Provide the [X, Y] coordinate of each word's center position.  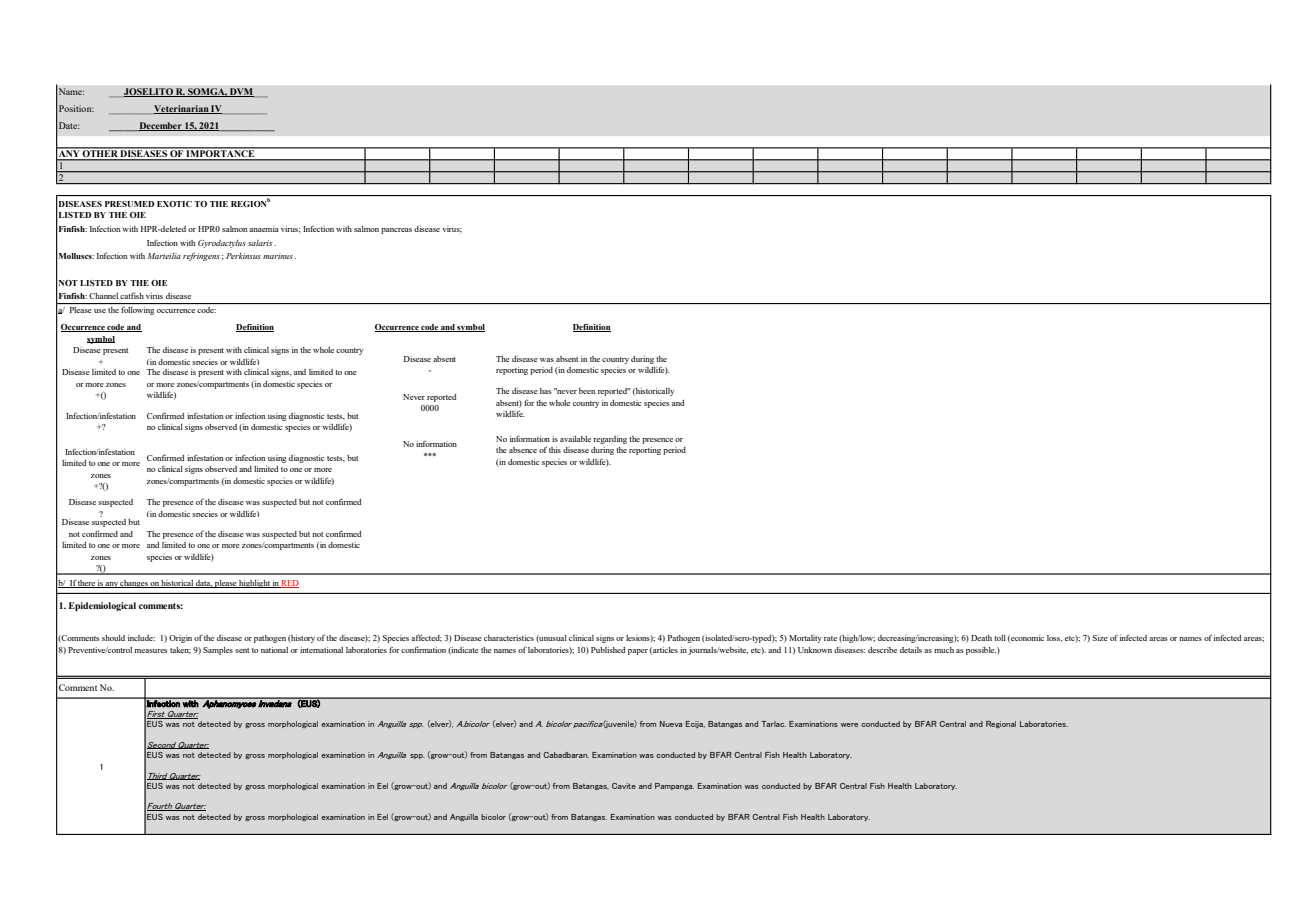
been [587, 391]
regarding [610, 440]
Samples [218, 651]
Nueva [671, 724]
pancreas [396, 231]
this [555, 450]
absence [523, 450]
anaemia [264, 229]
